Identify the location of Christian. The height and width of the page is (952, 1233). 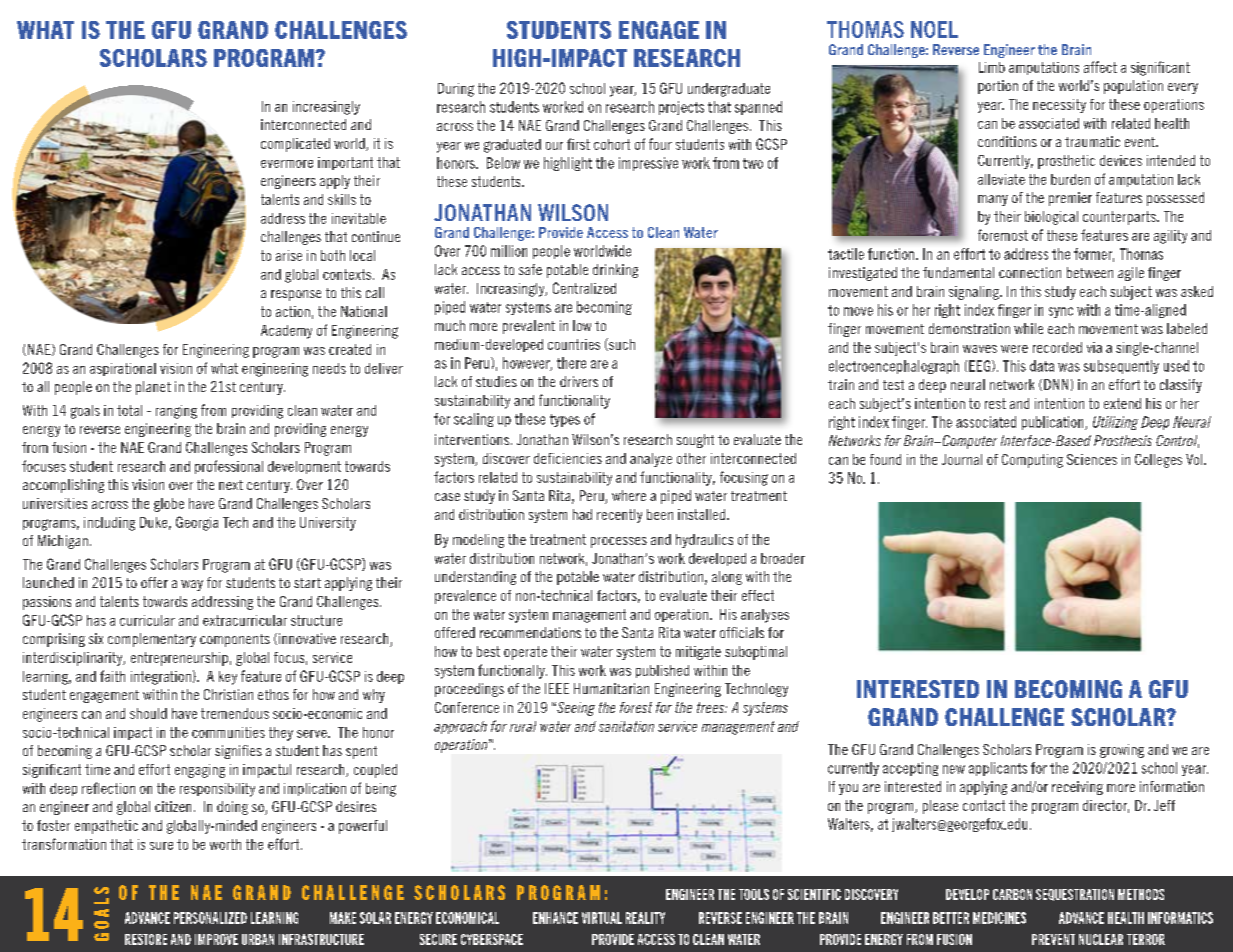
(228, 694).
